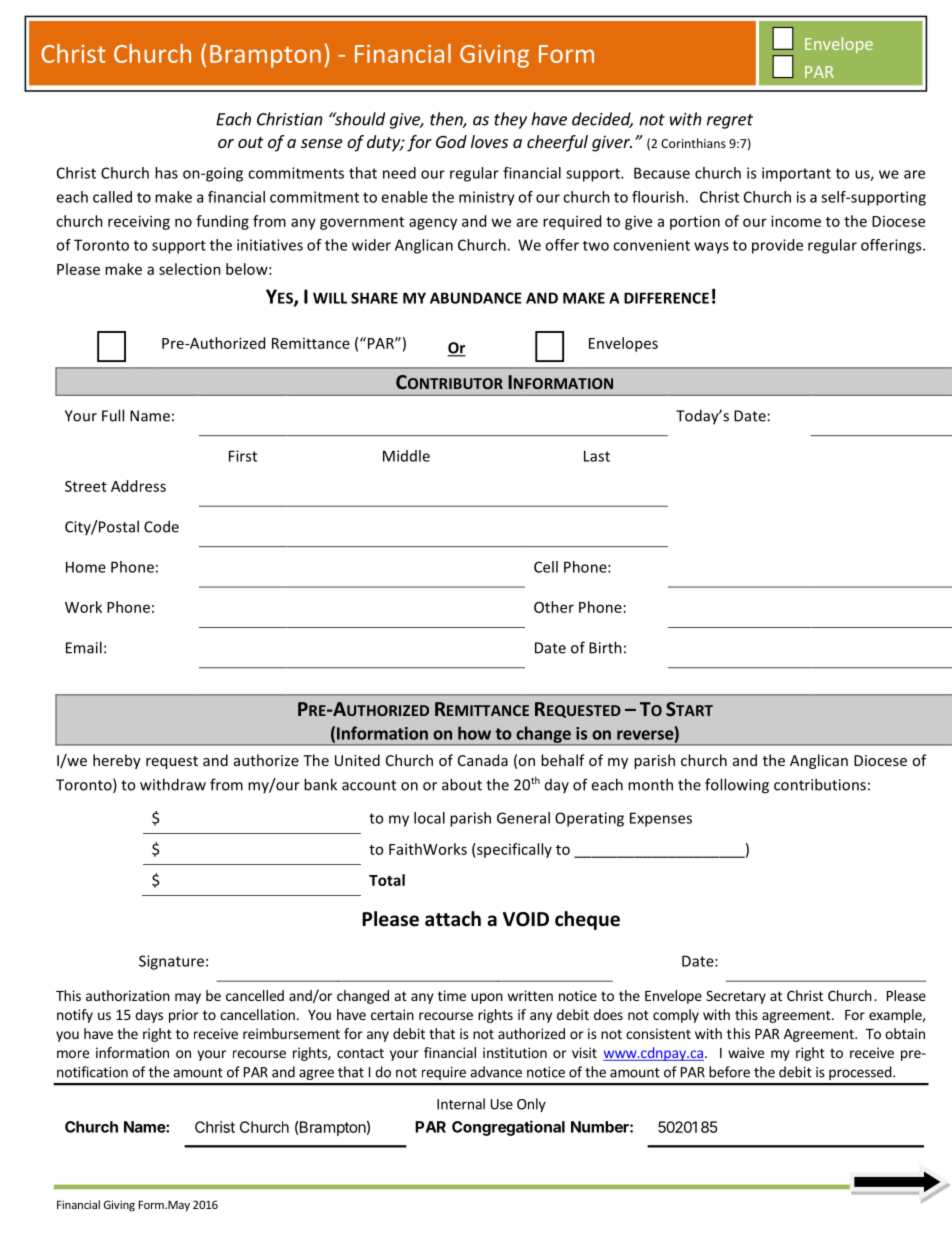 The width and height of the screenshot is (952, 1233). What do you see at coordinates (166, 173) in the screenshot?
I see `has` at bounding box center [166, 173].
